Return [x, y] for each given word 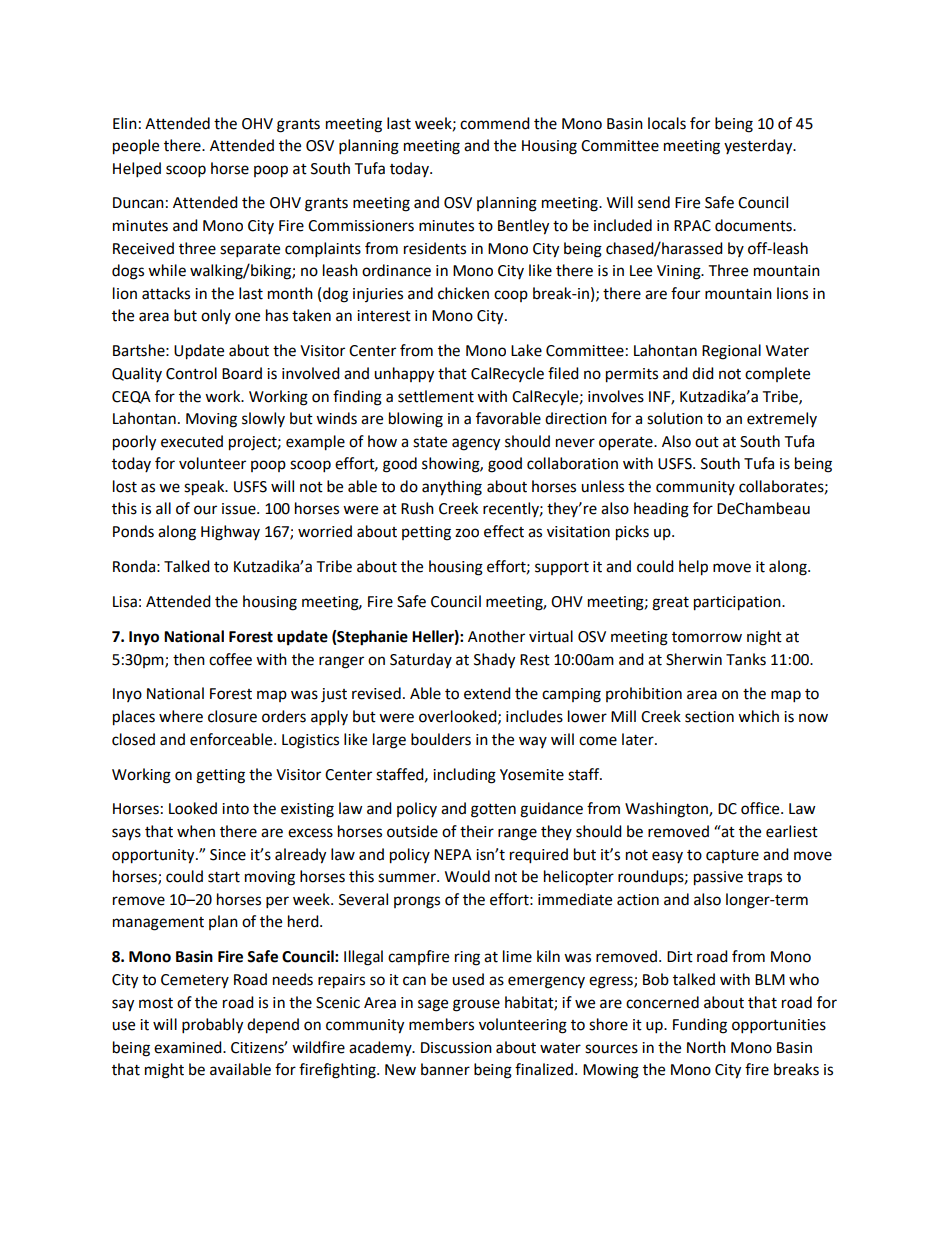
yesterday [759, 147]
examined [189, 1047]
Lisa [125, 602]
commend [495, 123]
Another [496, 636]
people [136, 147]
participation [738, 603]
